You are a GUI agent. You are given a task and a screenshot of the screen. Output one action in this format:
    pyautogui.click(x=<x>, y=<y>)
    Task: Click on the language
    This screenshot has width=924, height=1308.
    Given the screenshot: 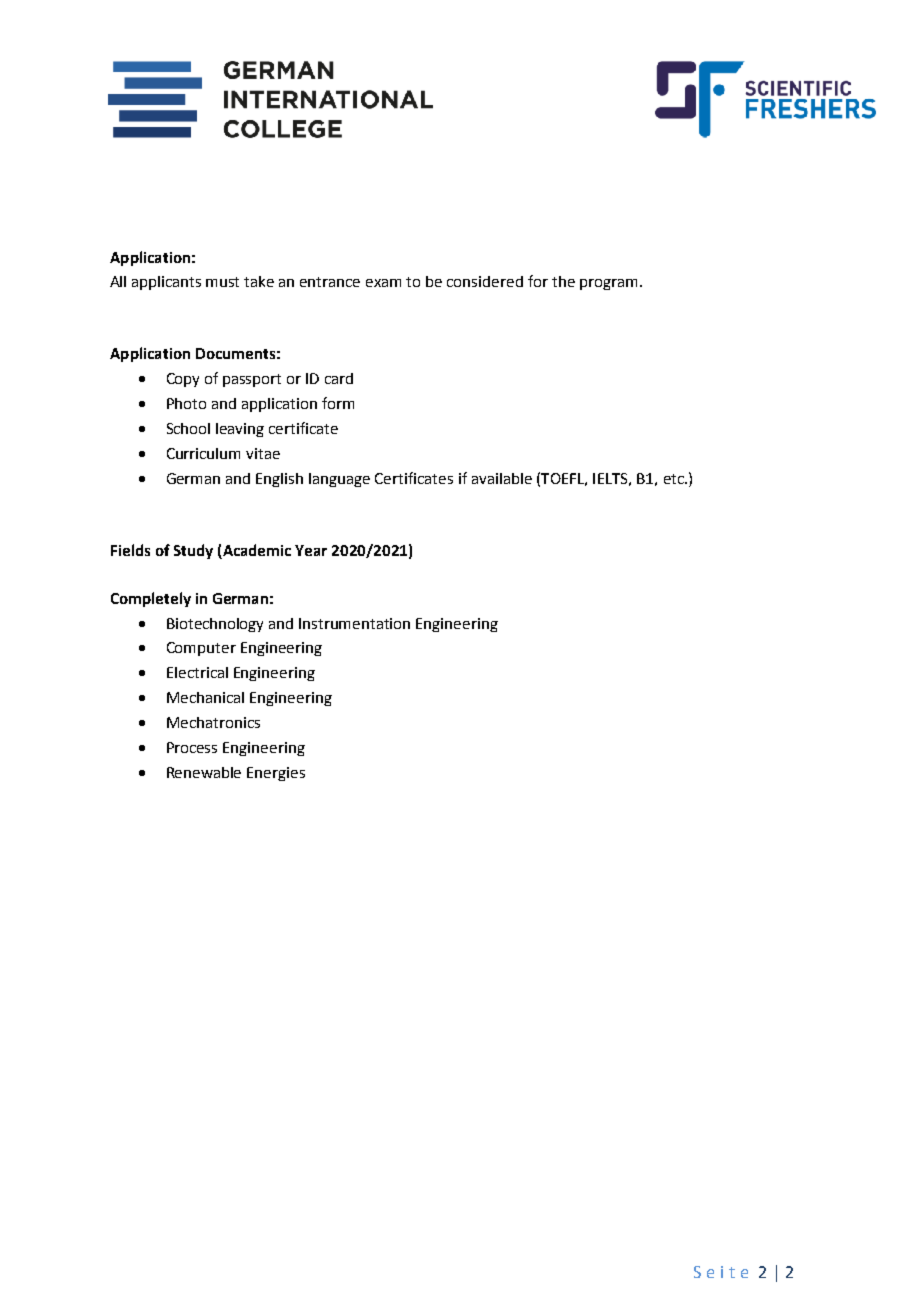 What is the action you would take?
    pyautogui.click(x=339, y=480)
